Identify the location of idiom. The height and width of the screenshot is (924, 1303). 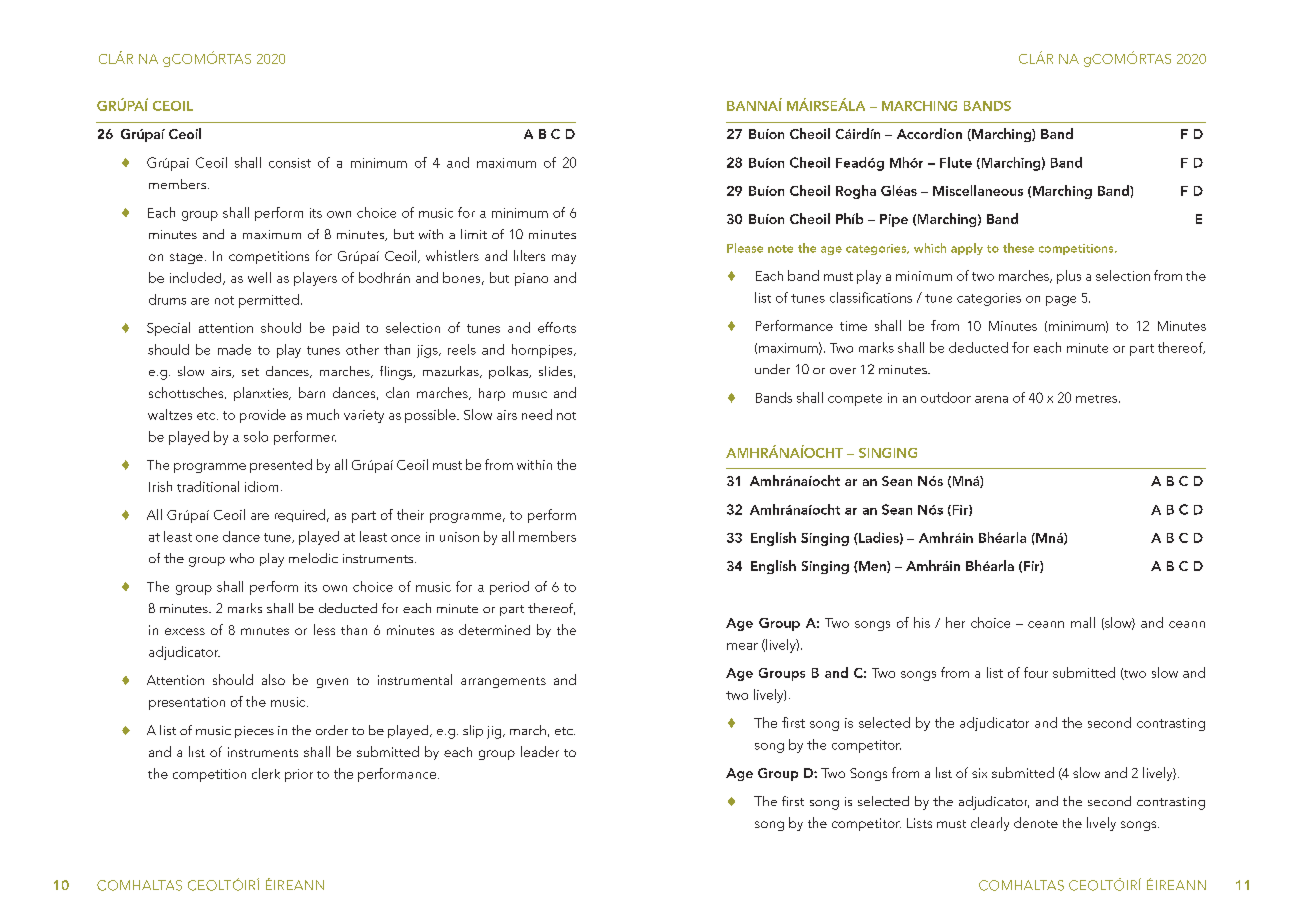
(261, 486).
